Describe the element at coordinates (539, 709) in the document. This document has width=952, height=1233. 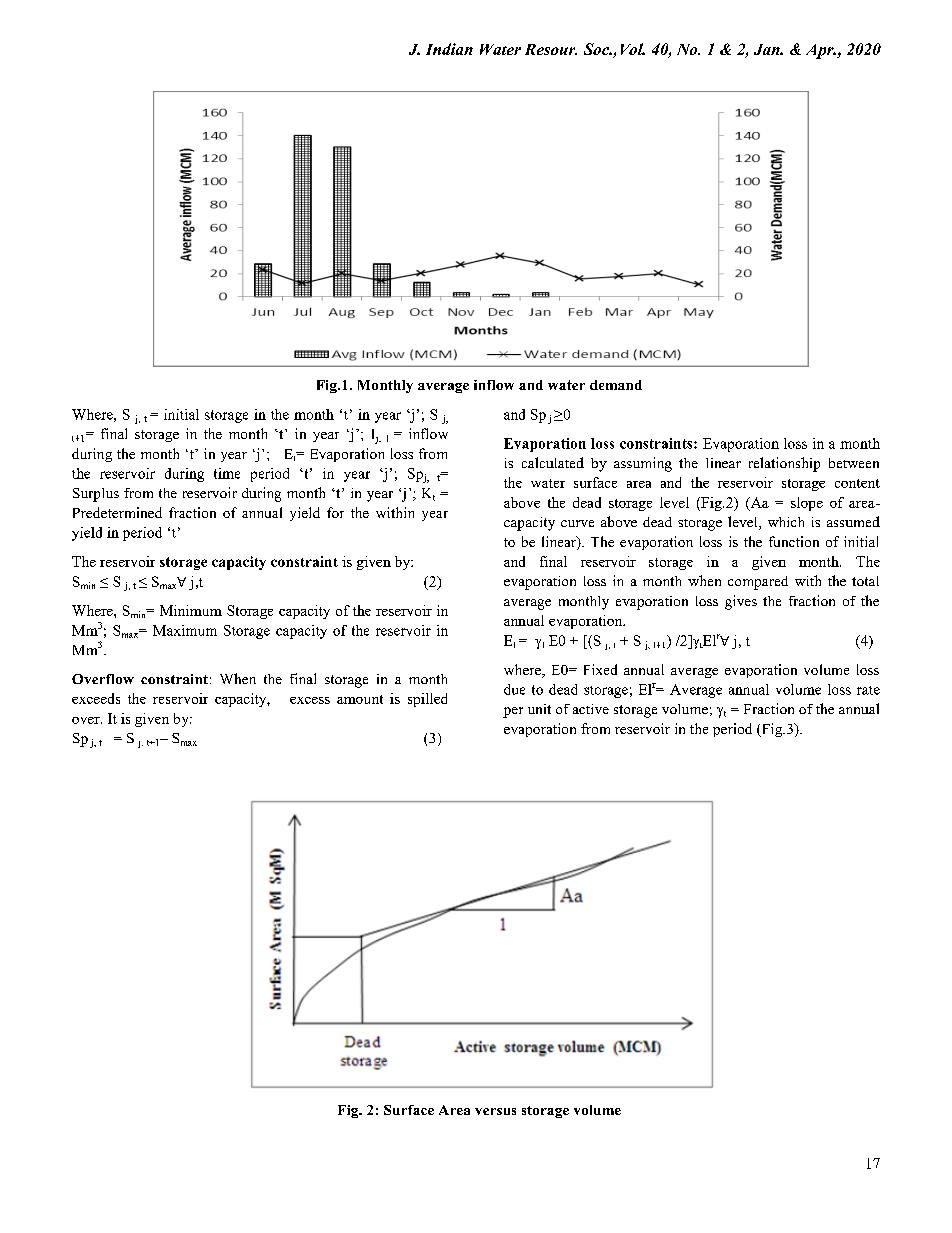
I see `unit` at that location.
